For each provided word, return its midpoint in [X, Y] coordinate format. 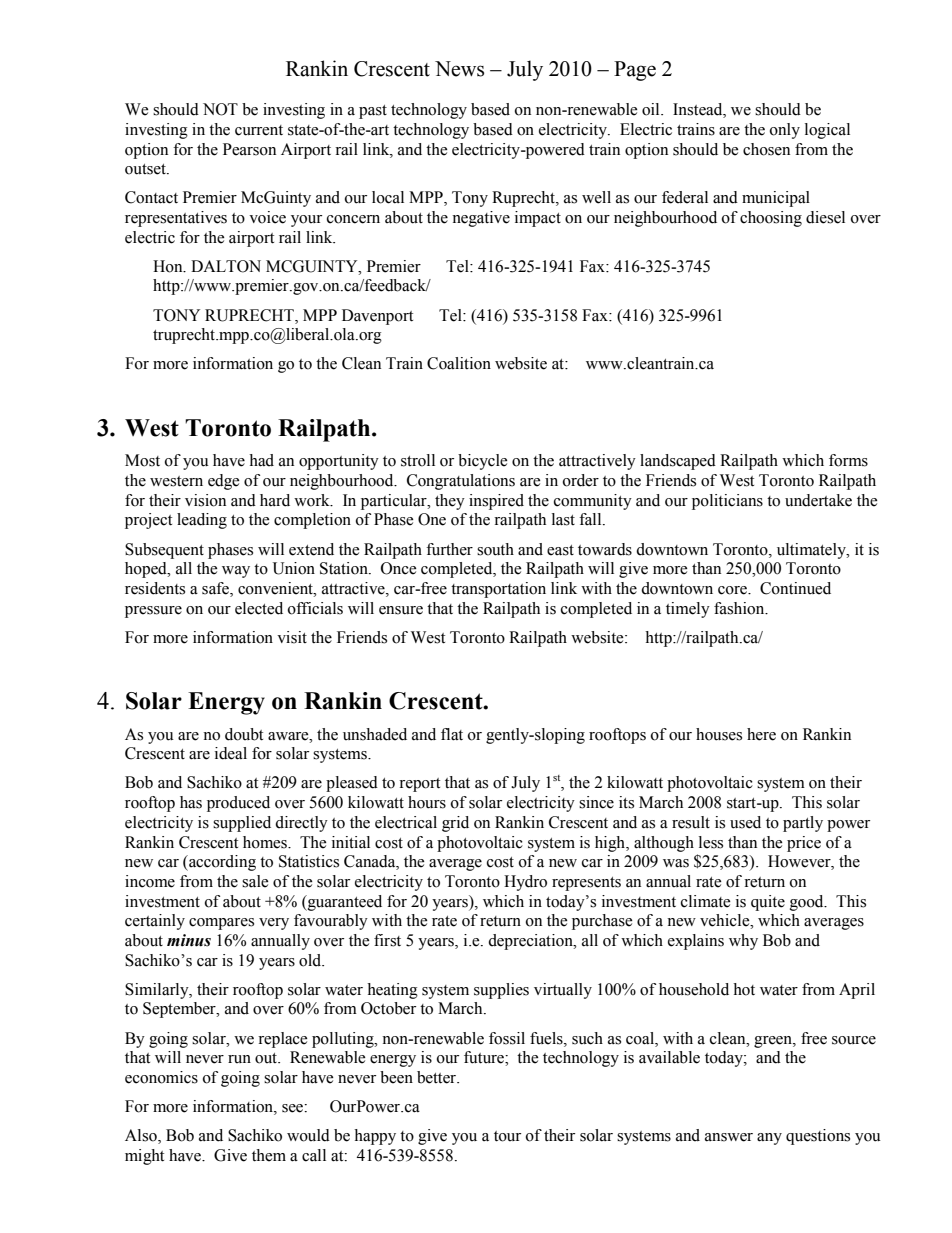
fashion [740, 608]
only [785, 131]
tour [507, 1136]
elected [259, 608]
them [269, 1155]
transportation [498, 590]
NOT [220, 109]
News [459, 69]
